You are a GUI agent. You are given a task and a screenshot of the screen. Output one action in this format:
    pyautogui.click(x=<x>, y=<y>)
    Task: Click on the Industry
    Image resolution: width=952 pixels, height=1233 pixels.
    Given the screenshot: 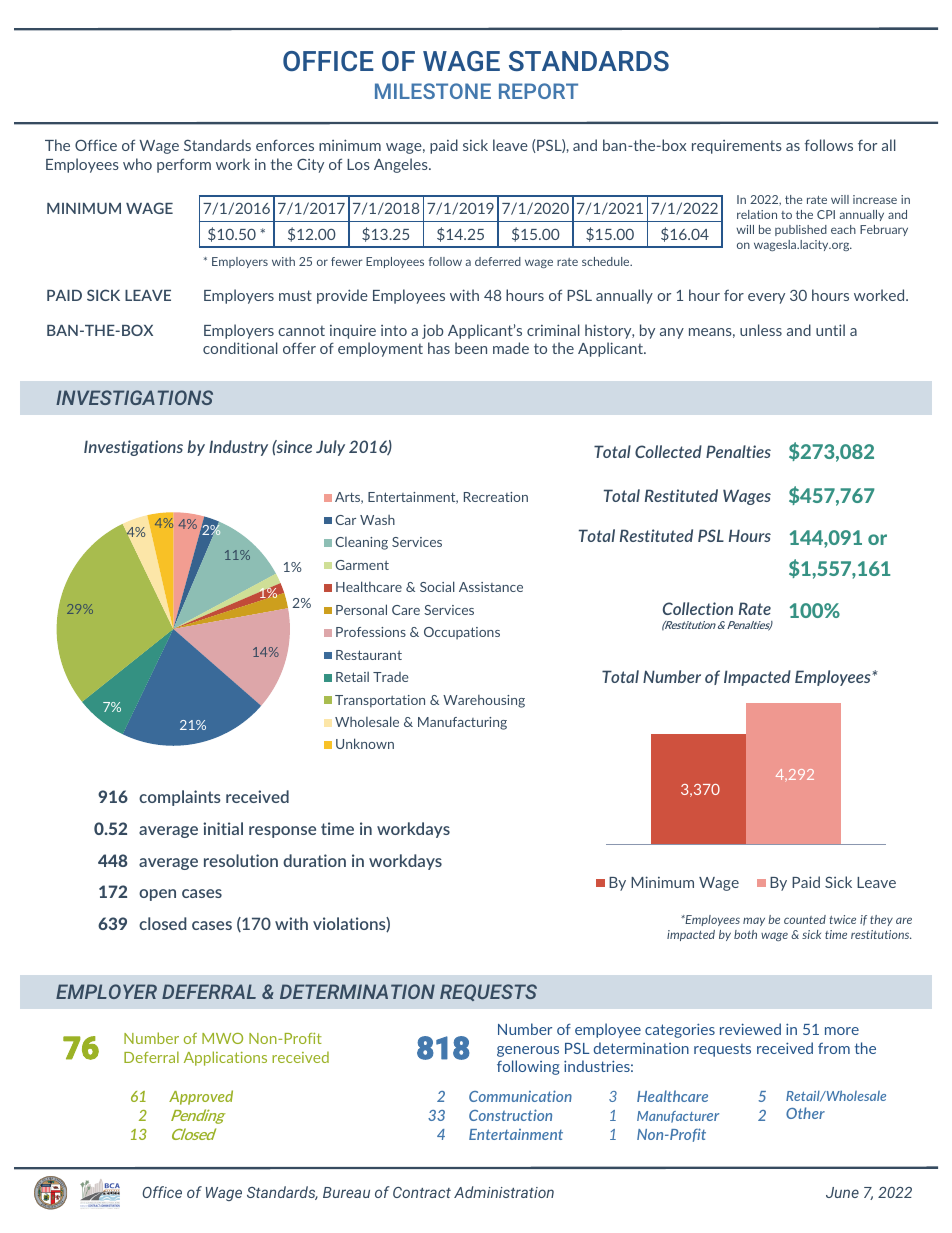 What is the action you would take?
    pyautogui.click(x=238, y=448)
